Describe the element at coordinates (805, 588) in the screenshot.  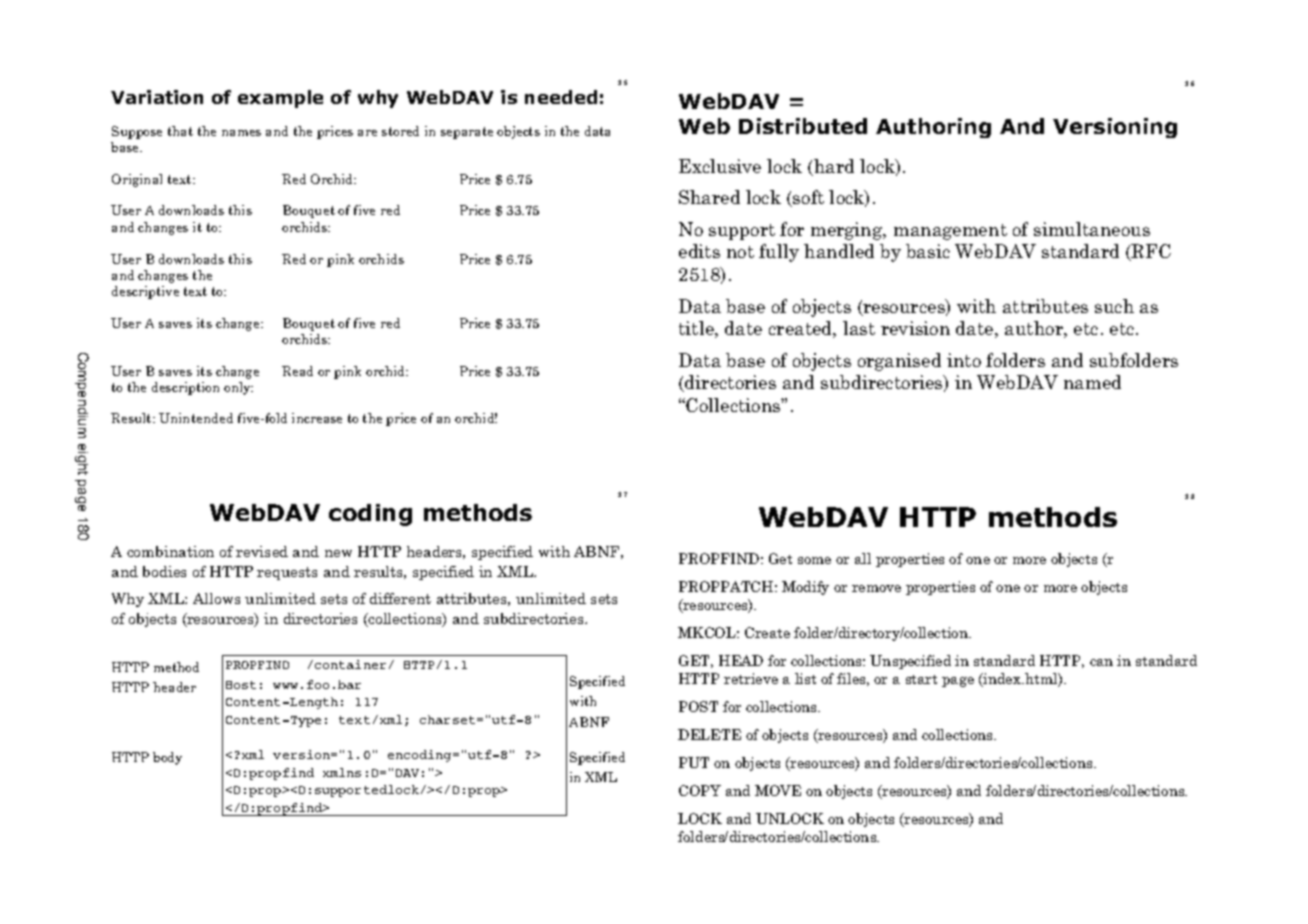
I see `Modify` at that location.
